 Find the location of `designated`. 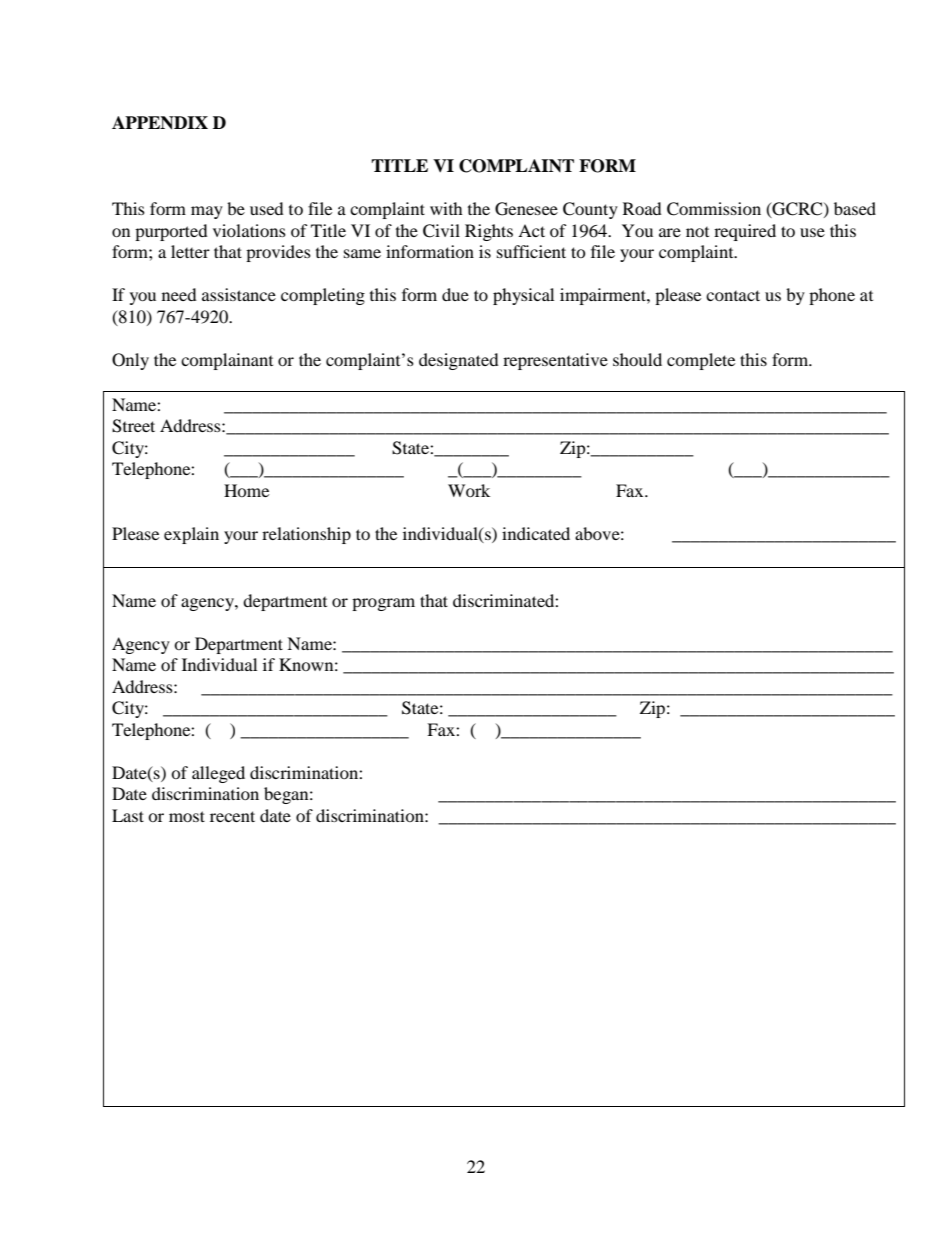

designated is located at coordinates (459, 361).
